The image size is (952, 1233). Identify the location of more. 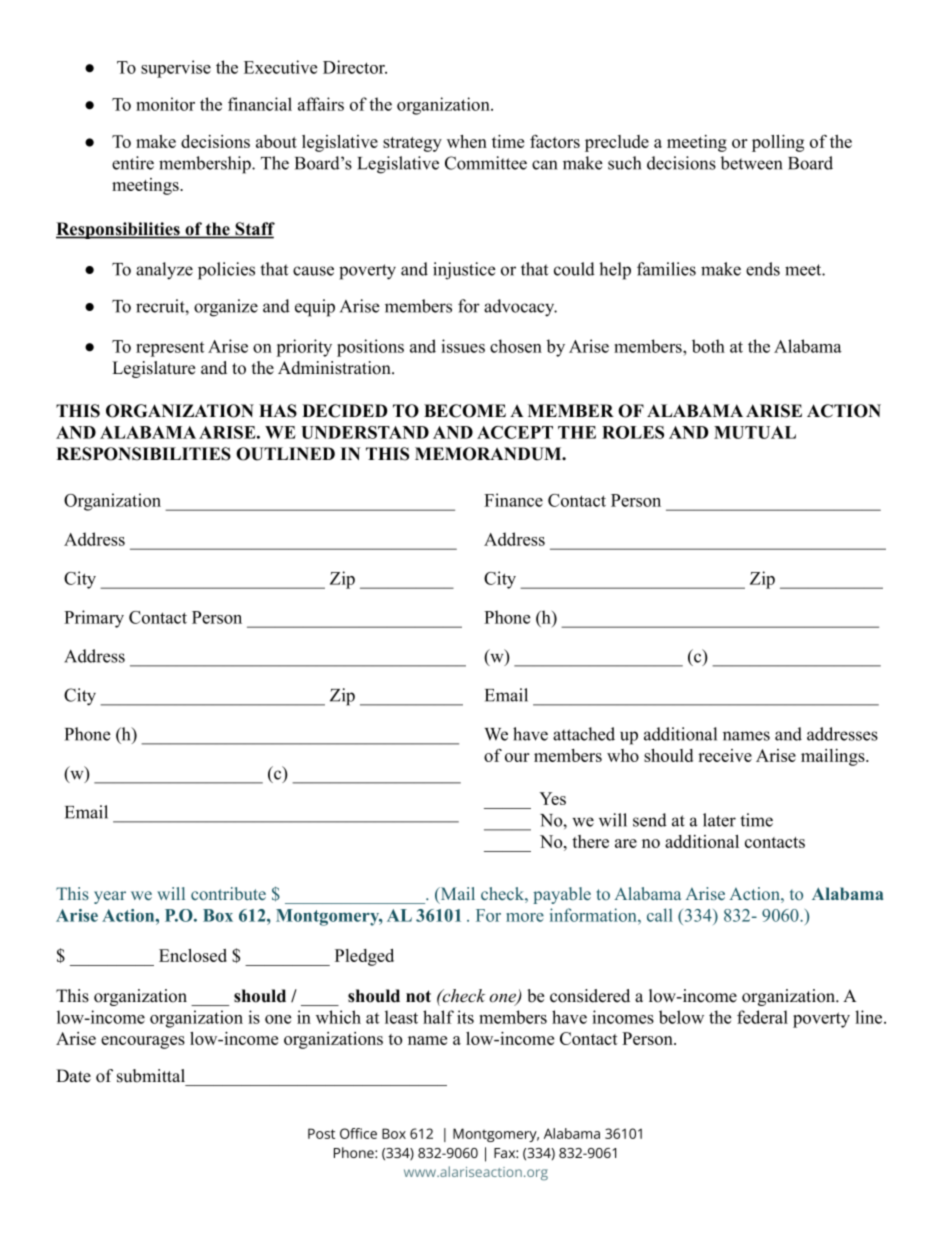
(525, 917).
